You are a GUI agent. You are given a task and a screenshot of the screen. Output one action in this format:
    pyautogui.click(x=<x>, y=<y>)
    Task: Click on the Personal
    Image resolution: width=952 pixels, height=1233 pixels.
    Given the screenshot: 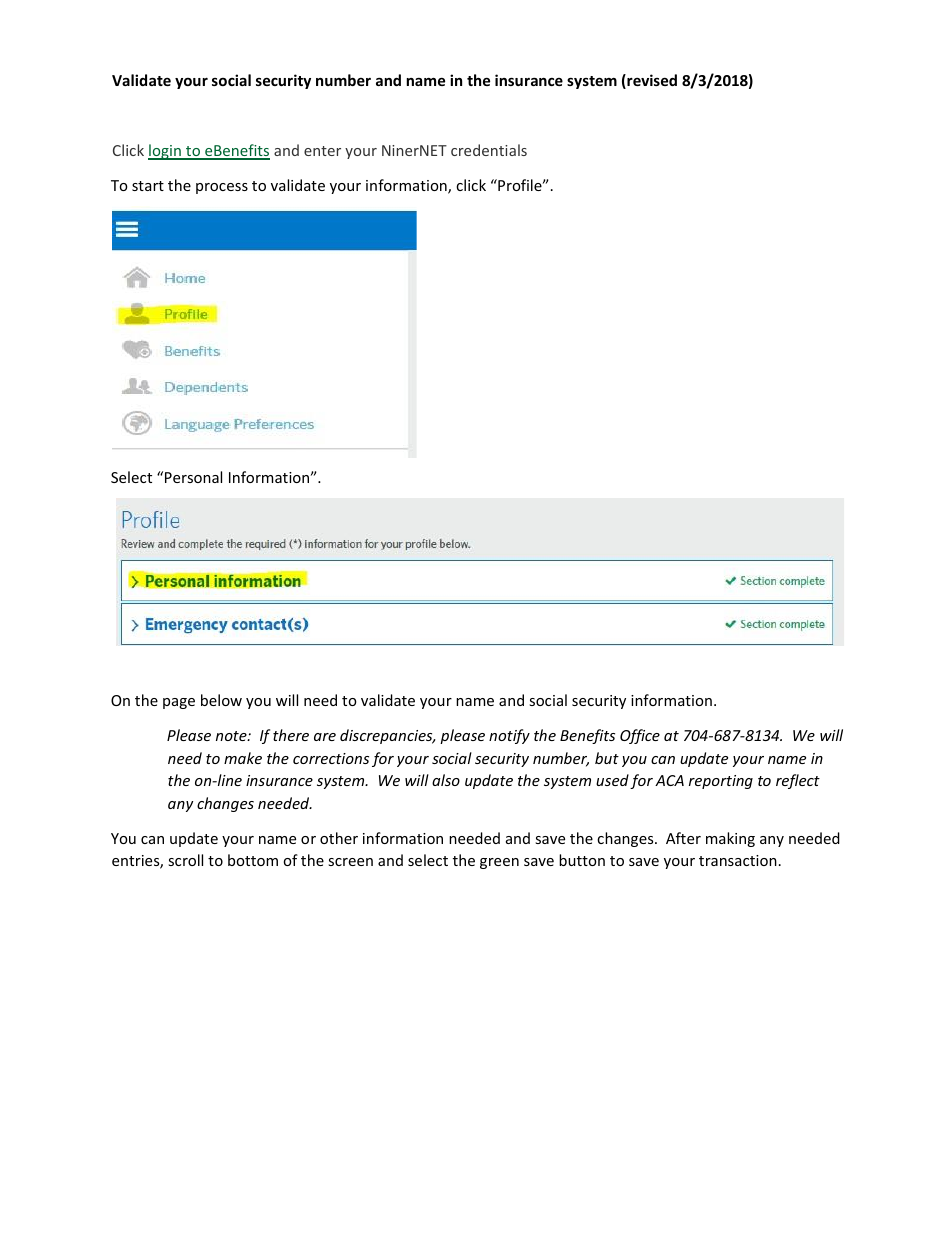 What is the action you would take?
    pyautogui.click(x=193, y=477)
